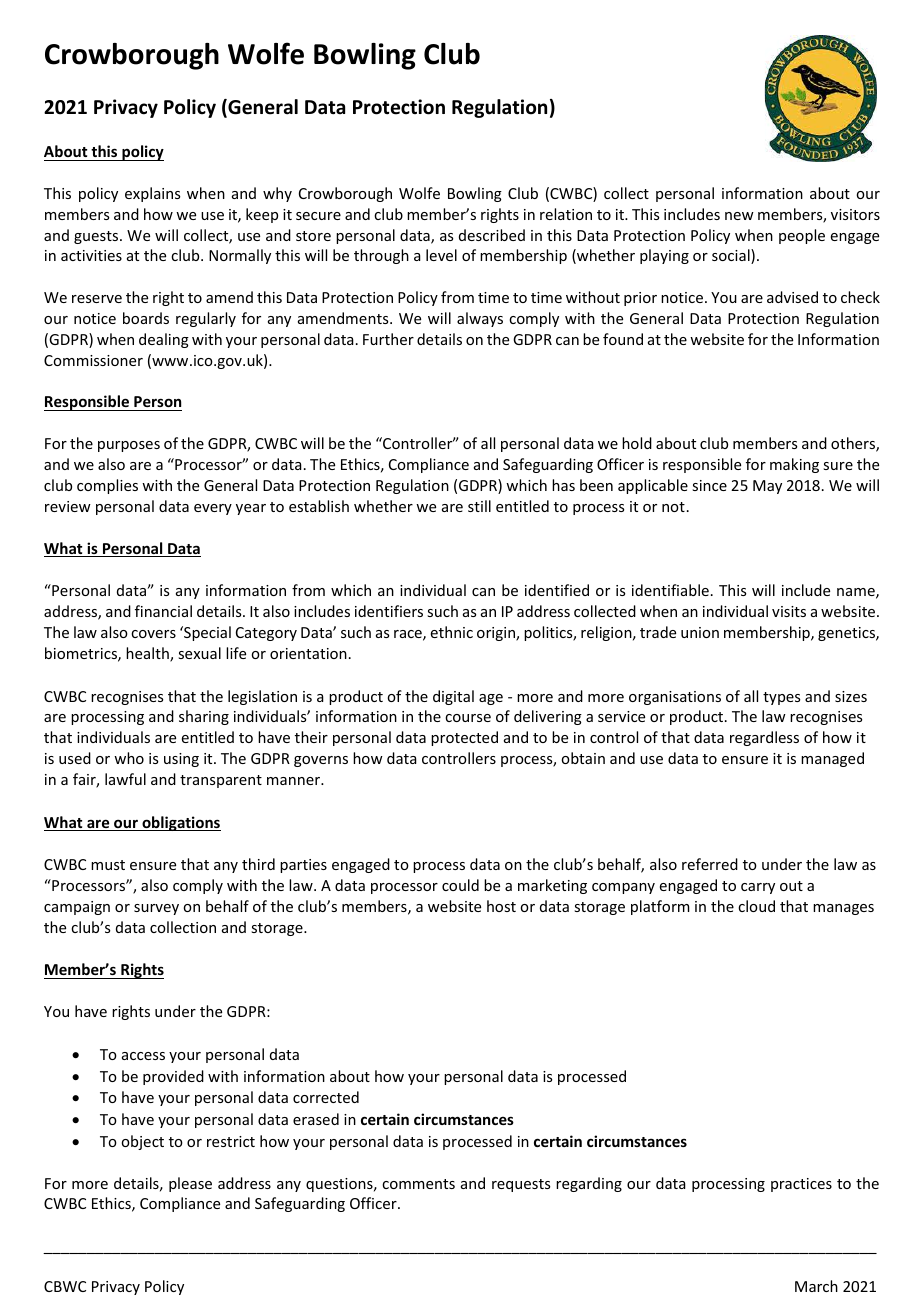 The width and height of the page is (924, 1308). What do you see at coordinates (756, 906) in the page?
I see `cloud` at bounding box center [756, 906].
